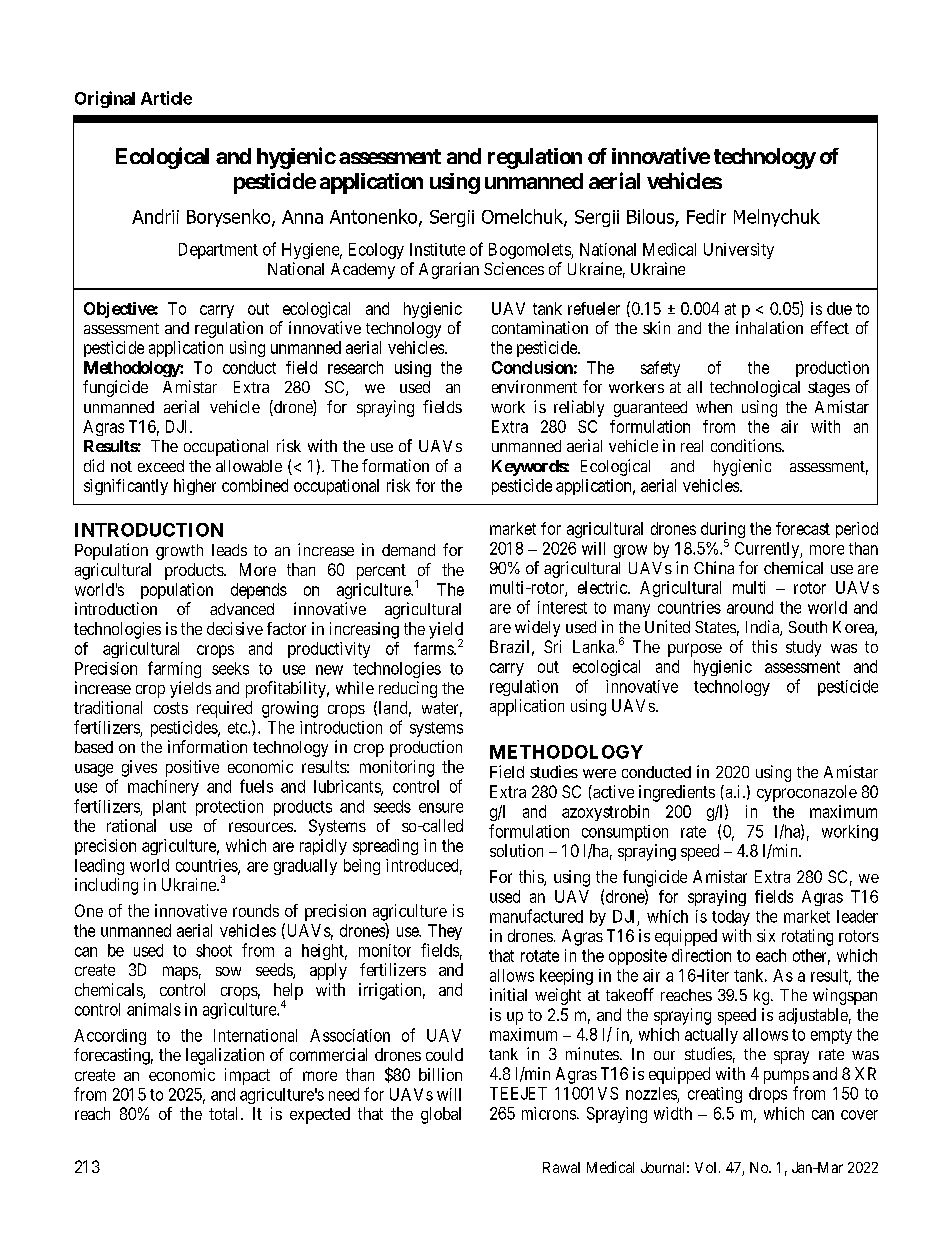  What do you see at coordinates (768, 1095) in the image?
I see `drops` at bounding box center [768, 1095].
